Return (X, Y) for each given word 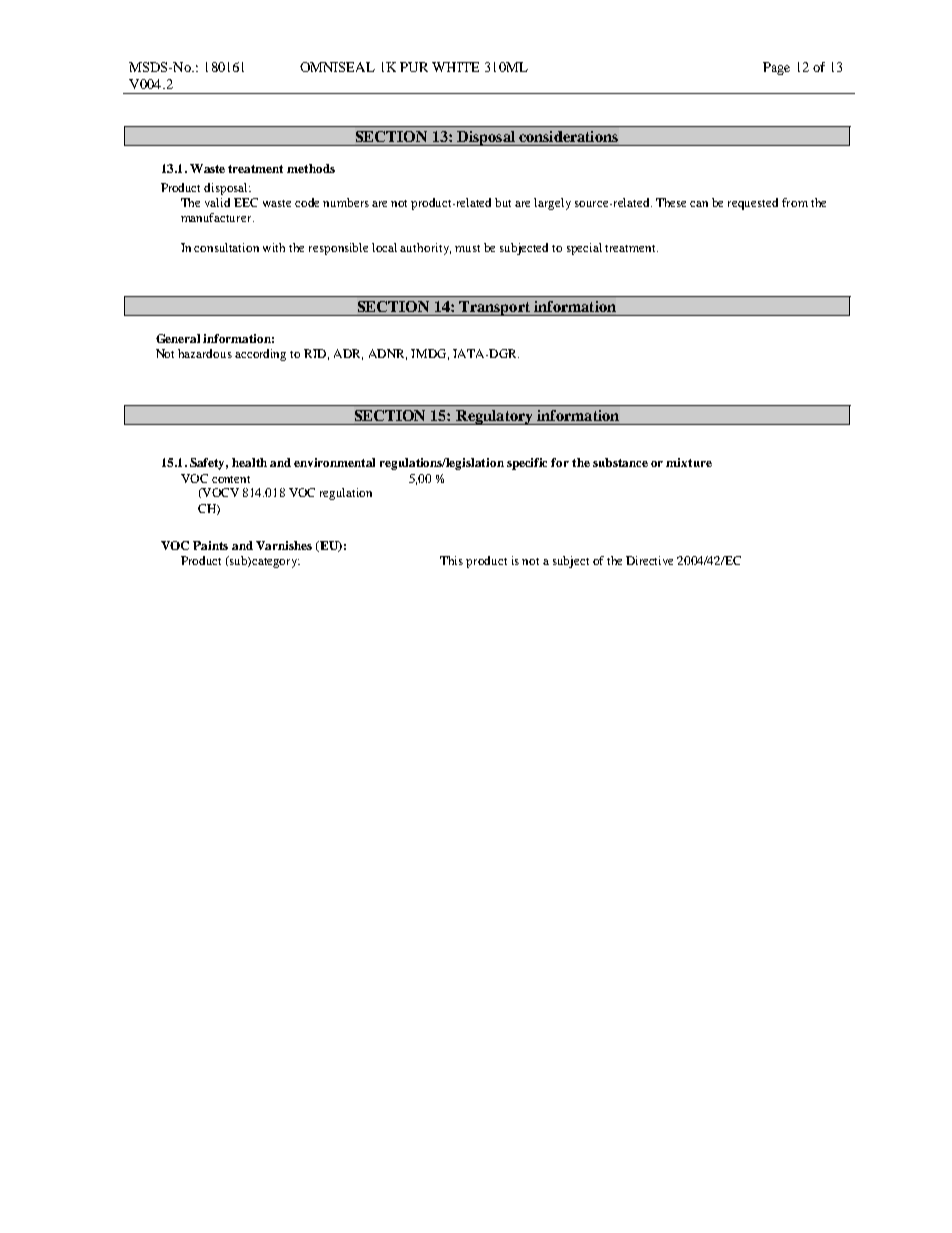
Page (776, 68)
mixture (689, 462)
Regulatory (494, 417)
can (699, 204)
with (274, 247)
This (451, 560)
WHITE (455, 67)
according (260, 355)
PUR (414, 67)
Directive (649, 560)
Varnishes (284, 545)
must (467, 248)
